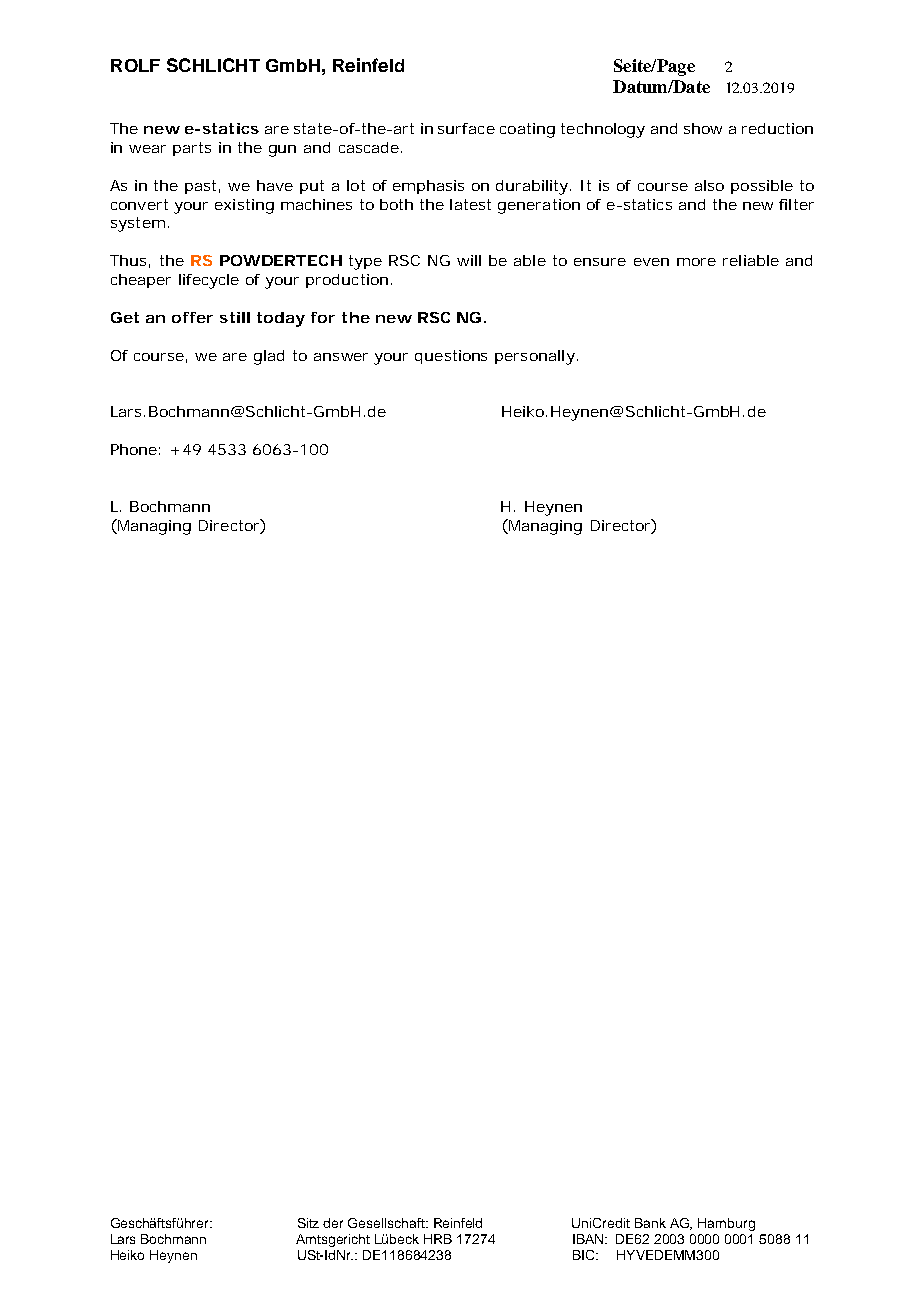  What do you see at coordinates (388, 1223) in the document?
I see `Gesellschaft` at bounding box center [388, 1223].
